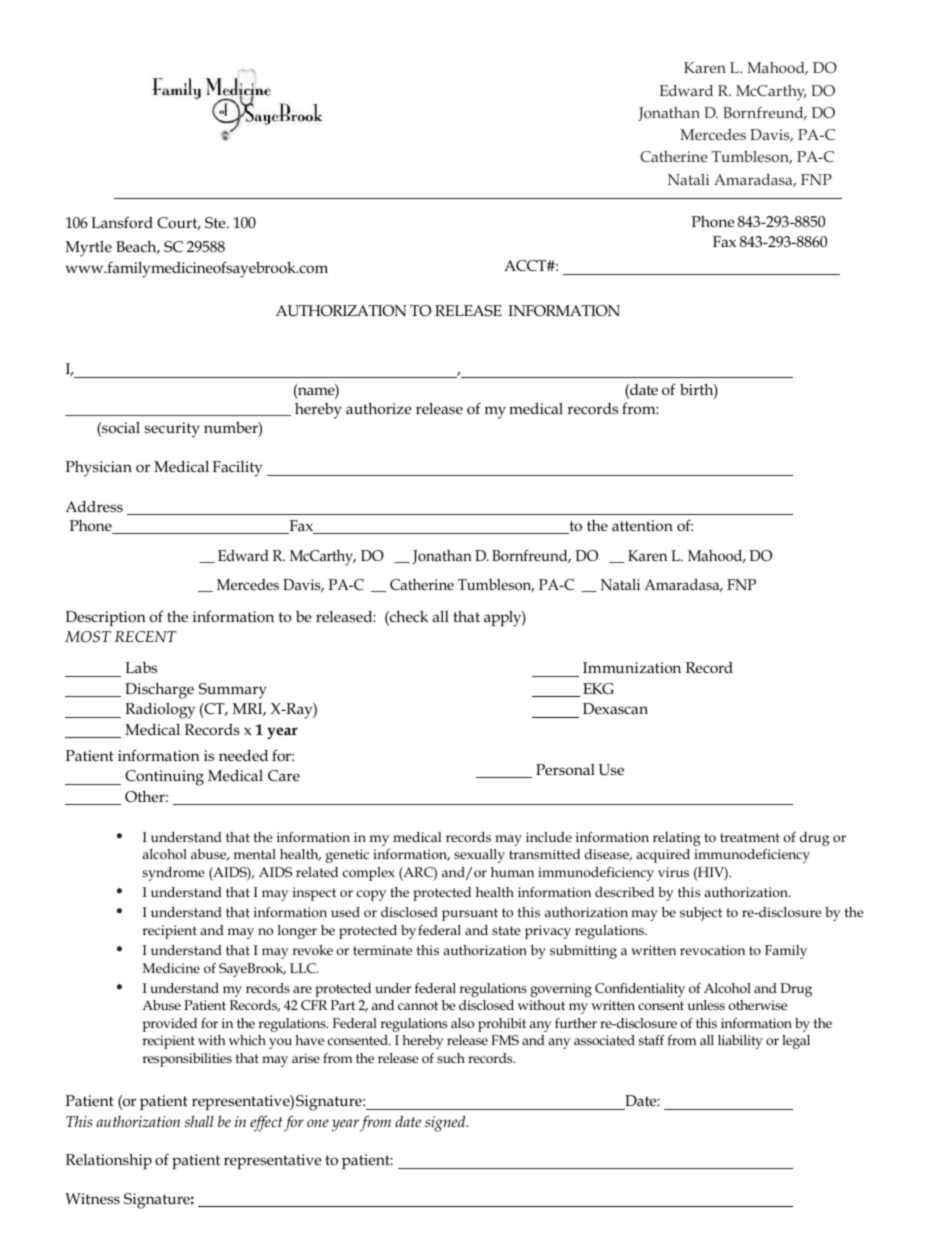 This image has width=952, height=1233. Describe the element at coordinates (632, 668) in the image. I see `Immunization` at that location.
